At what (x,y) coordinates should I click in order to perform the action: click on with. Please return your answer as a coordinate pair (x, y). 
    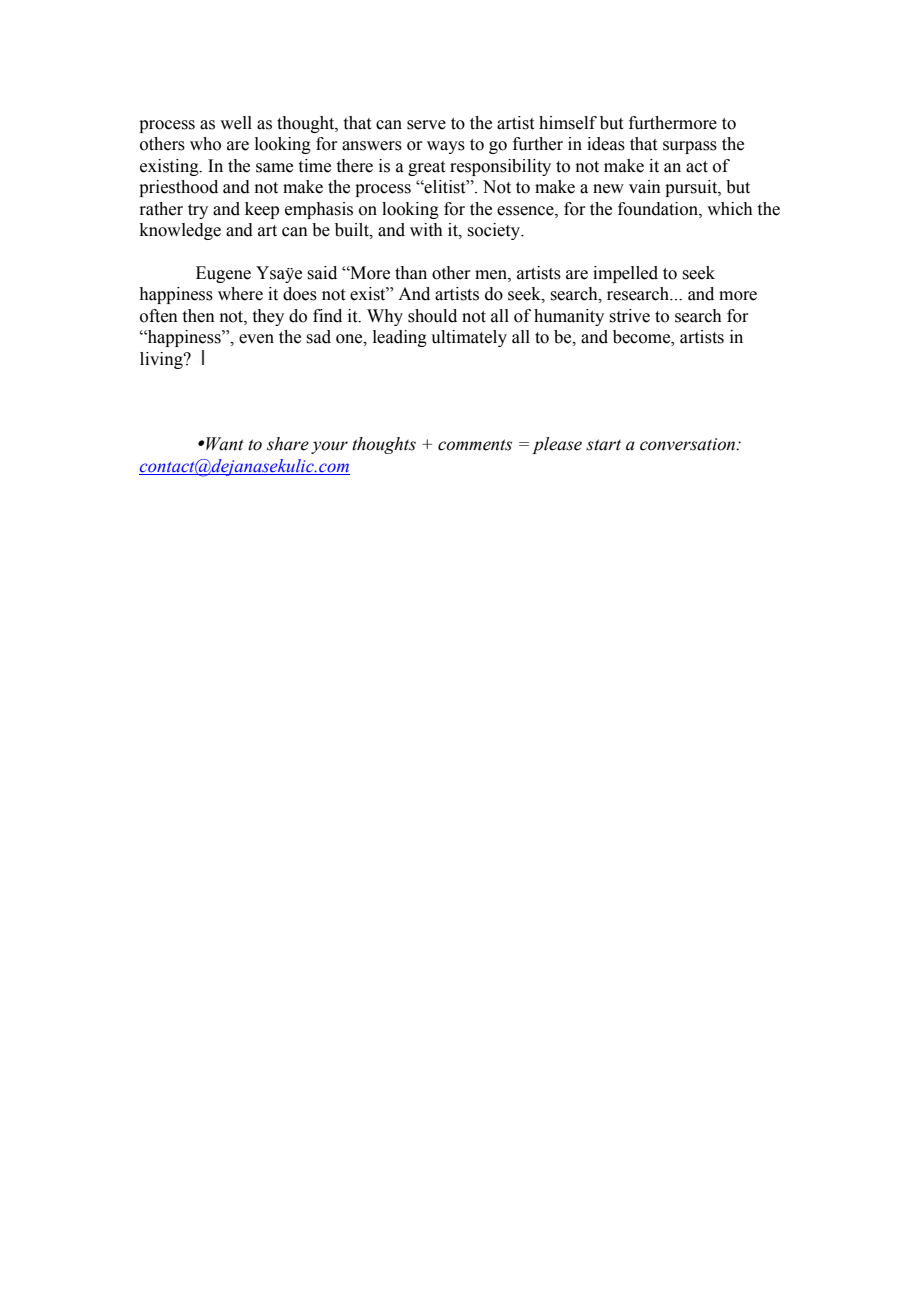
    Looking at the image, I should click on (426, 230).
